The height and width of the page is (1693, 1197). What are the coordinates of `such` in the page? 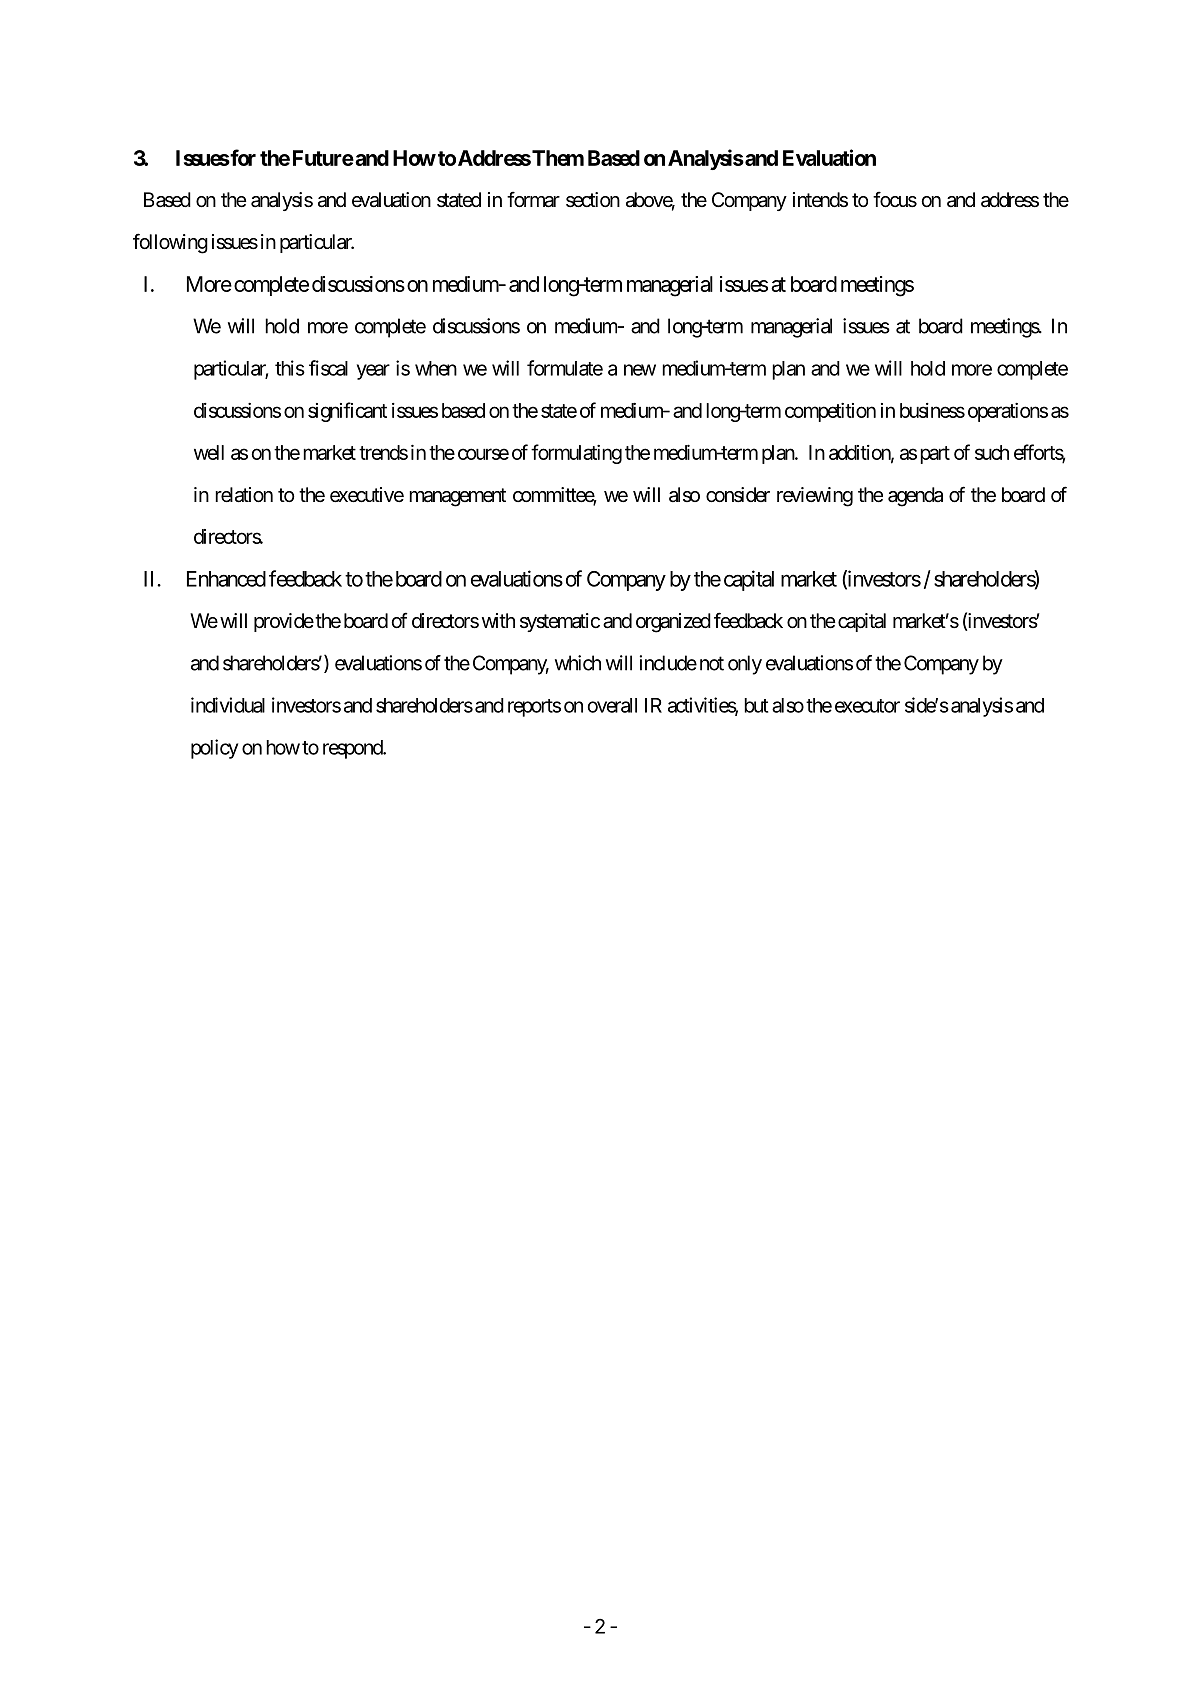 It's located at (992, 452).
